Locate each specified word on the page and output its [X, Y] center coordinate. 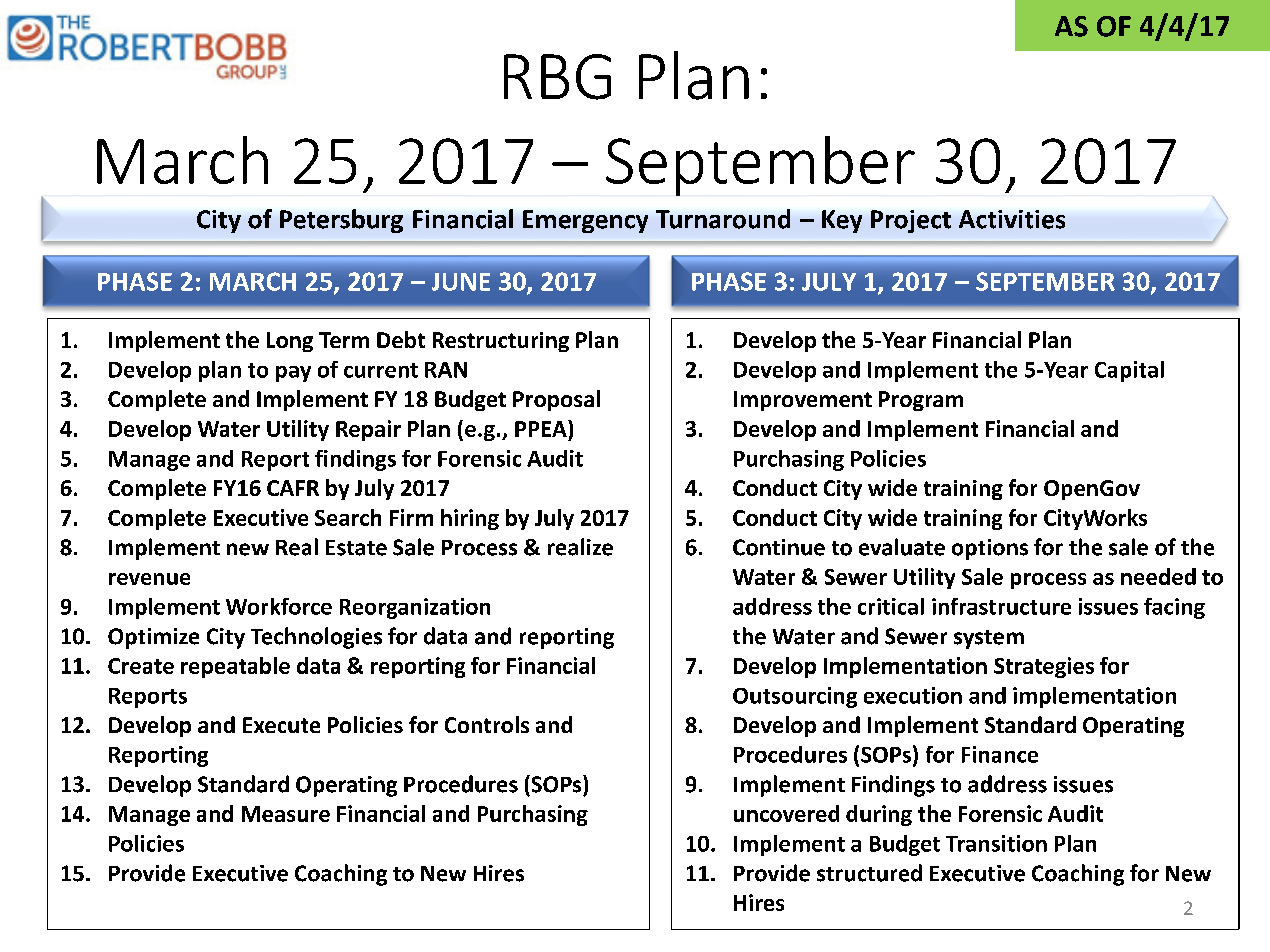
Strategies [1044, 667]
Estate [356, 548]
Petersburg [341, 221]
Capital [1129, 371]
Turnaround [723, 219]
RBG [557, 77]
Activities [1012, 219]
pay [293, 374]
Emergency [585, 221]
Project [911, 221]
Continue [779, 547]
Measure [286, 814]
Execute [281, 725]
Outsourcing [795, 697]
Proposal [556, 400]
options [990, 549]
